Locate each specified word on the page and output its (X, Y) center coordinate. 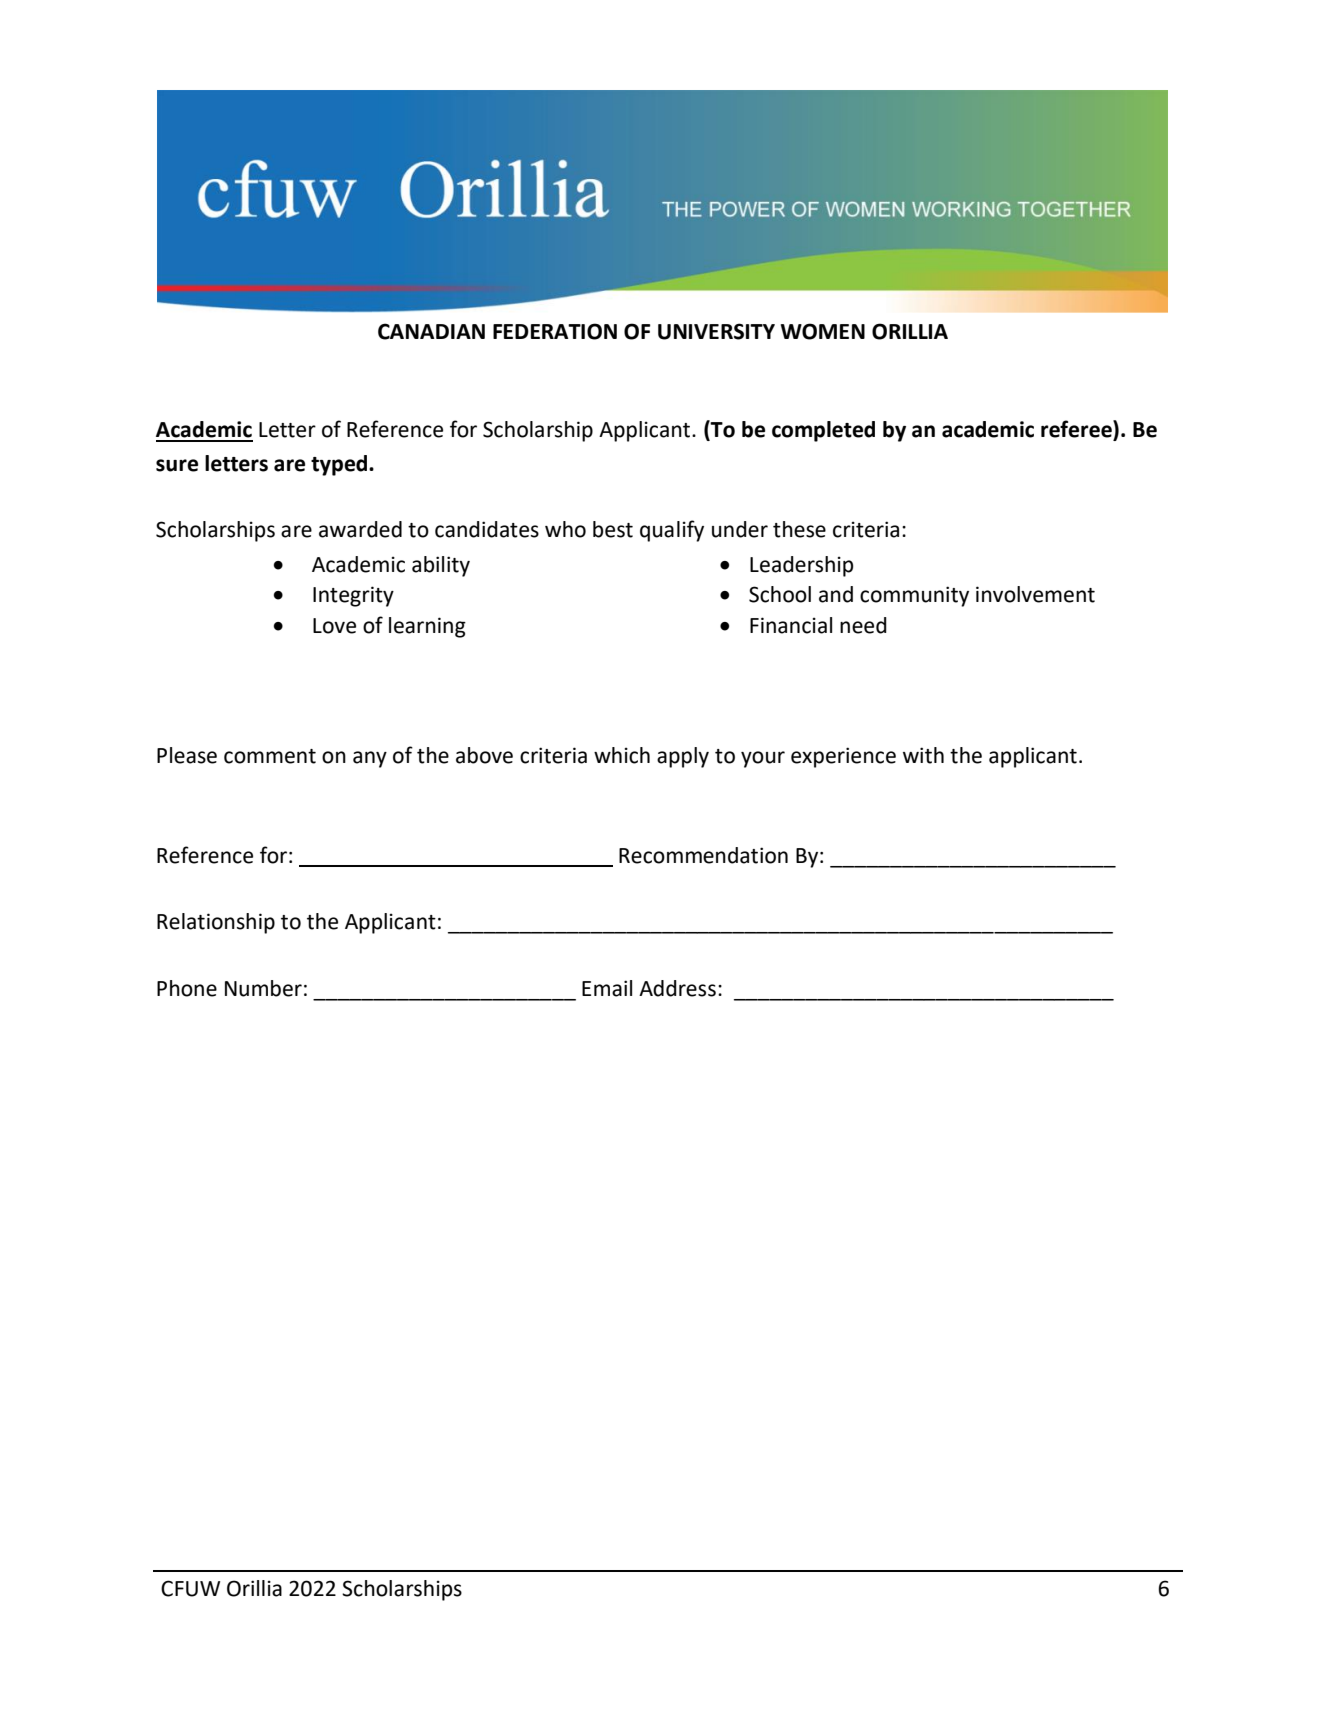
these (799, 529)
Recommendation (703, 855)
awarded (360, 529)
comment (270, 756)
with (923, 755)
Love (334, 626)
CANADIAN (431, 331)
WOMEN (823, 331)
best (613, 529)
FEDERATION (555, 331)
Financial (791, 625)
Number (263, 988)
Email (607, 988)
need (863, 625)
